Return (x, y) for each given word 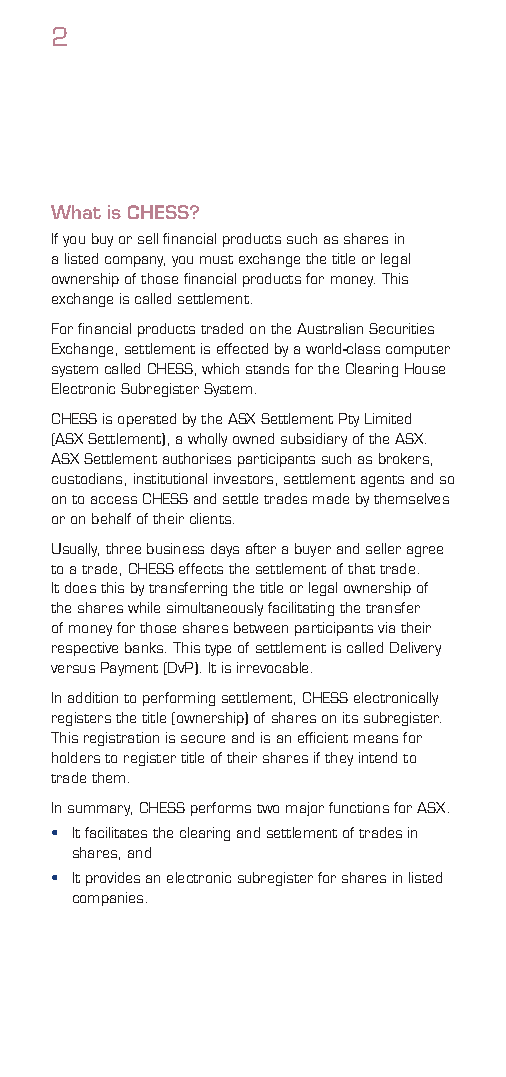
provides (113, 879)
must (216, 259)
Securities (401, 328)
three (123, 548)
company (135, 261)
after (261, 548)
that (361, 568)
